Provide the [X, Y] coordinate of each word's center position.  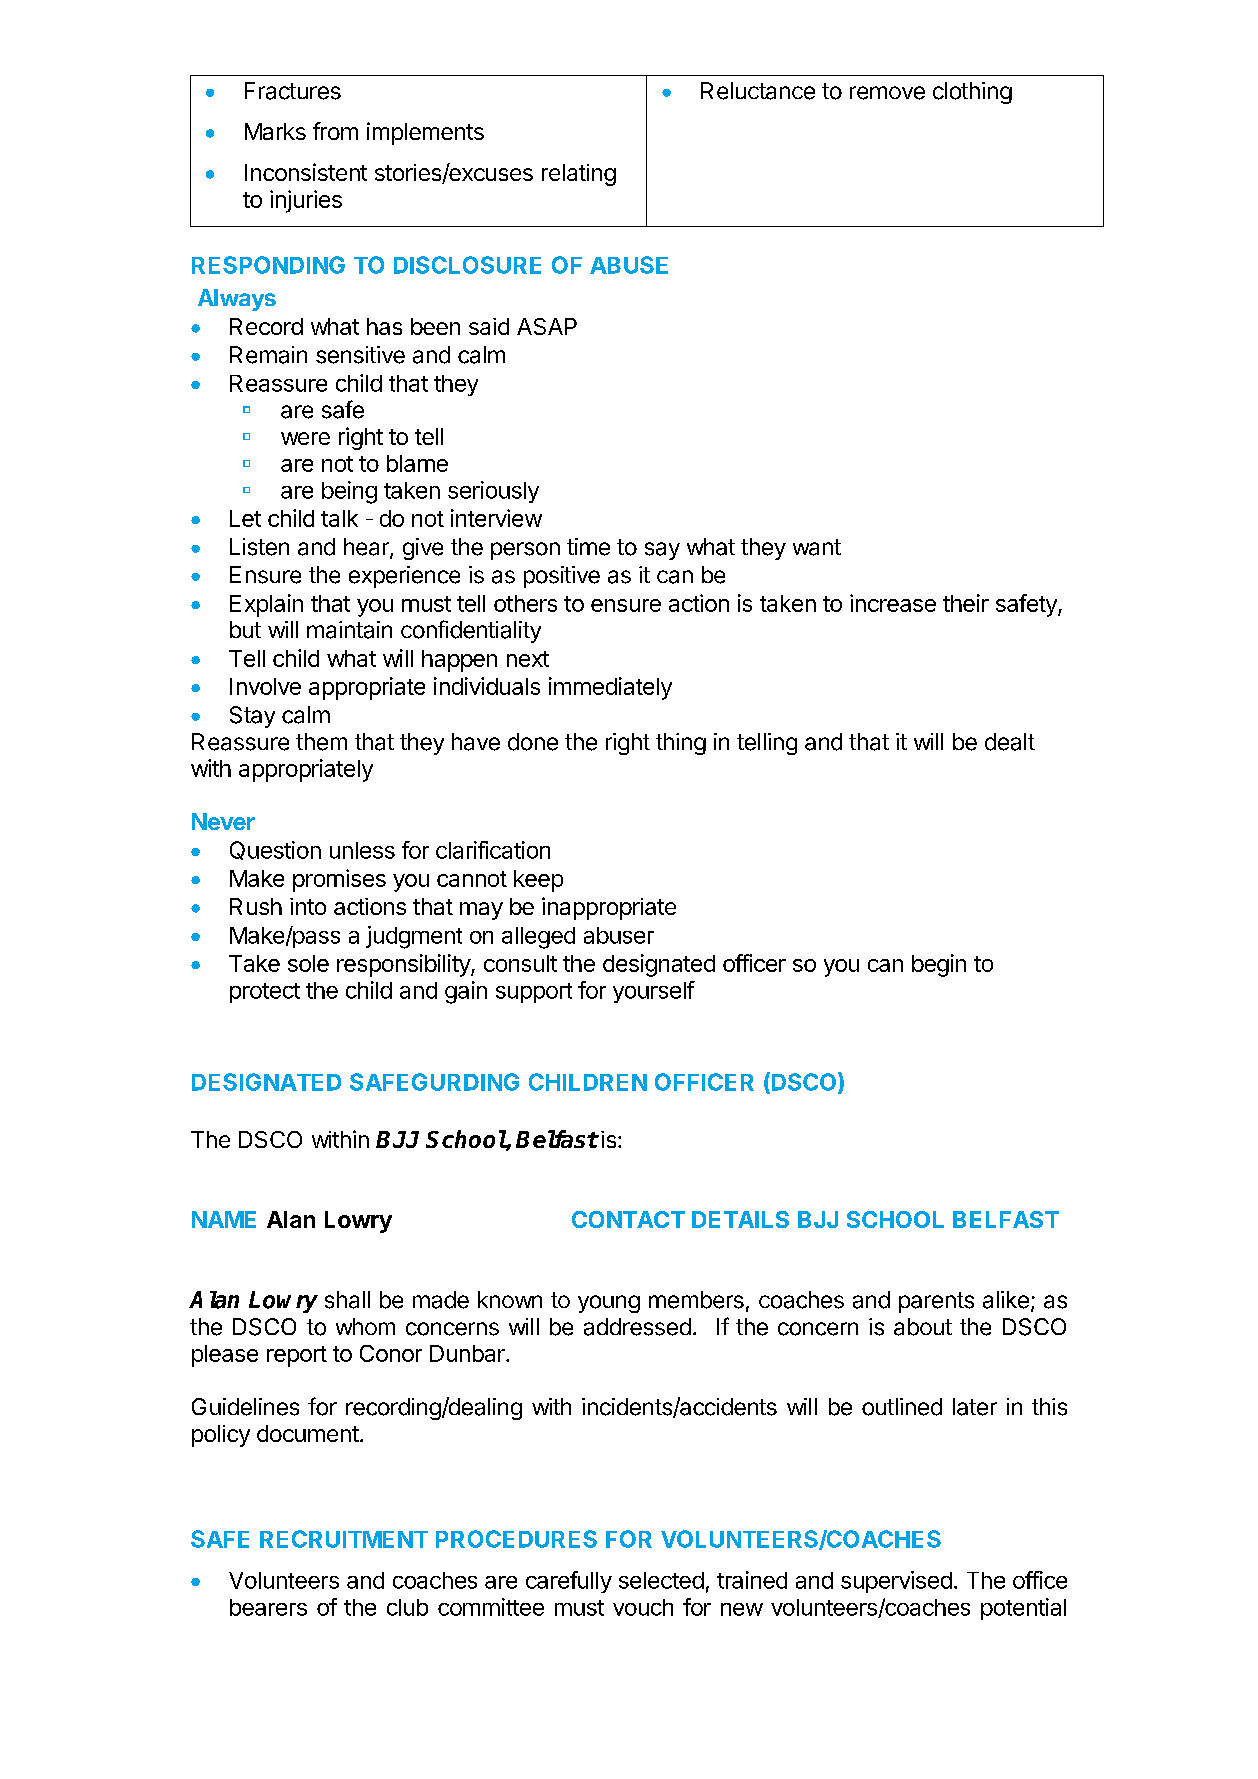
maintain [349, 630]
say [662, 551]
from [335, 131]
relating [579, 175]
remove [887, 93]
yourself [654, 992]
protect [265, 993]
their [966, 603]
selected [661, 1580]
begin [939, 965]
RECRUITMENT [344, 1539]
